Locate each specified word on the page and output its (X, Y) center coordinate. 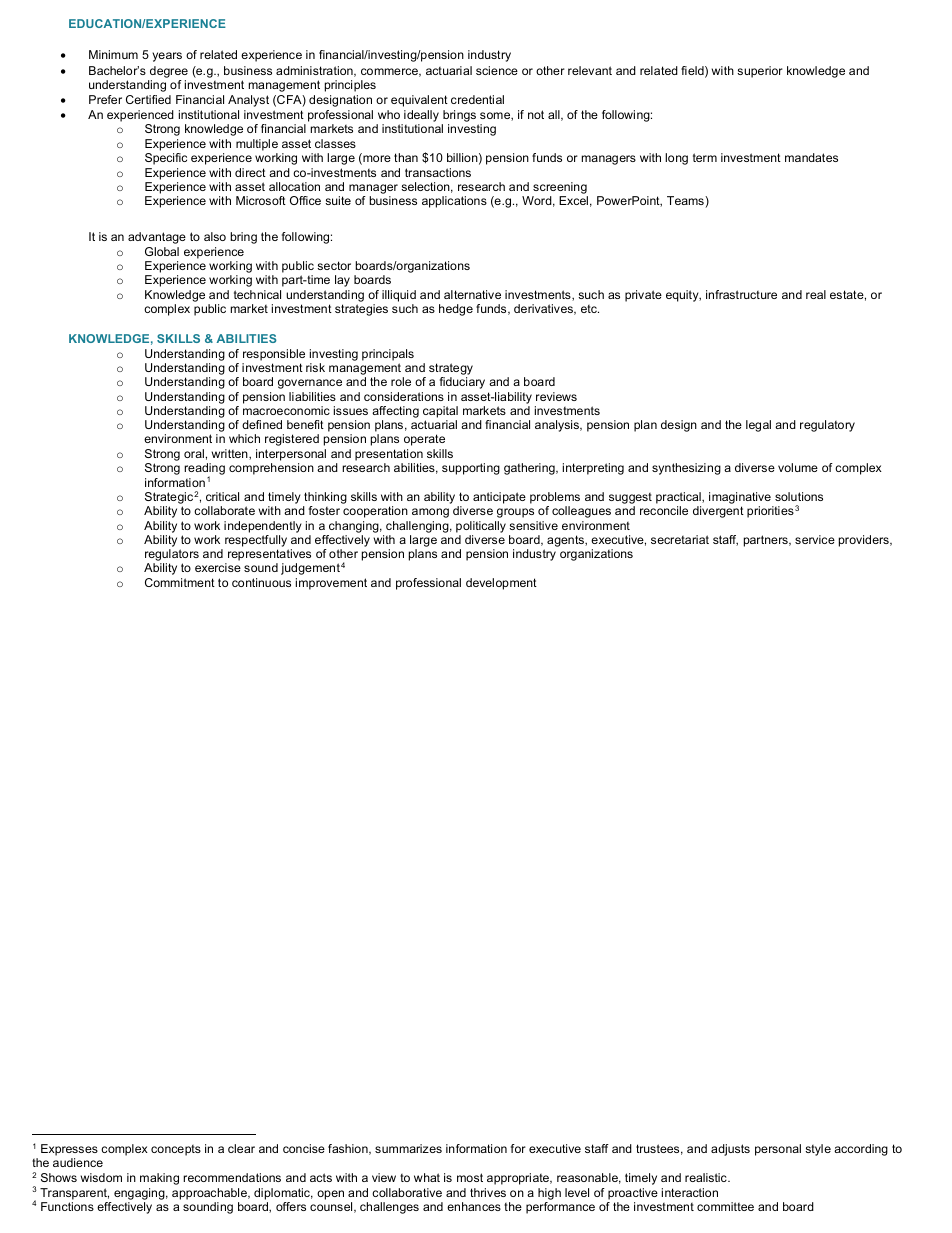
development (501, 584)
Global (162, 251)
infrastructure (741, 294)
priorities (770, 512)
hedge (456, 310)
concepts (176, 1150)
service (815, 539)
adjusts (730, 1150)
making (159, 1179)
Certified (148, 99)
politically (481, 527)
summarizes (408, 1148)
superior (760, 72)
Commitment (180, 582)
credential (477, 99)
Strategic (169, 499)
